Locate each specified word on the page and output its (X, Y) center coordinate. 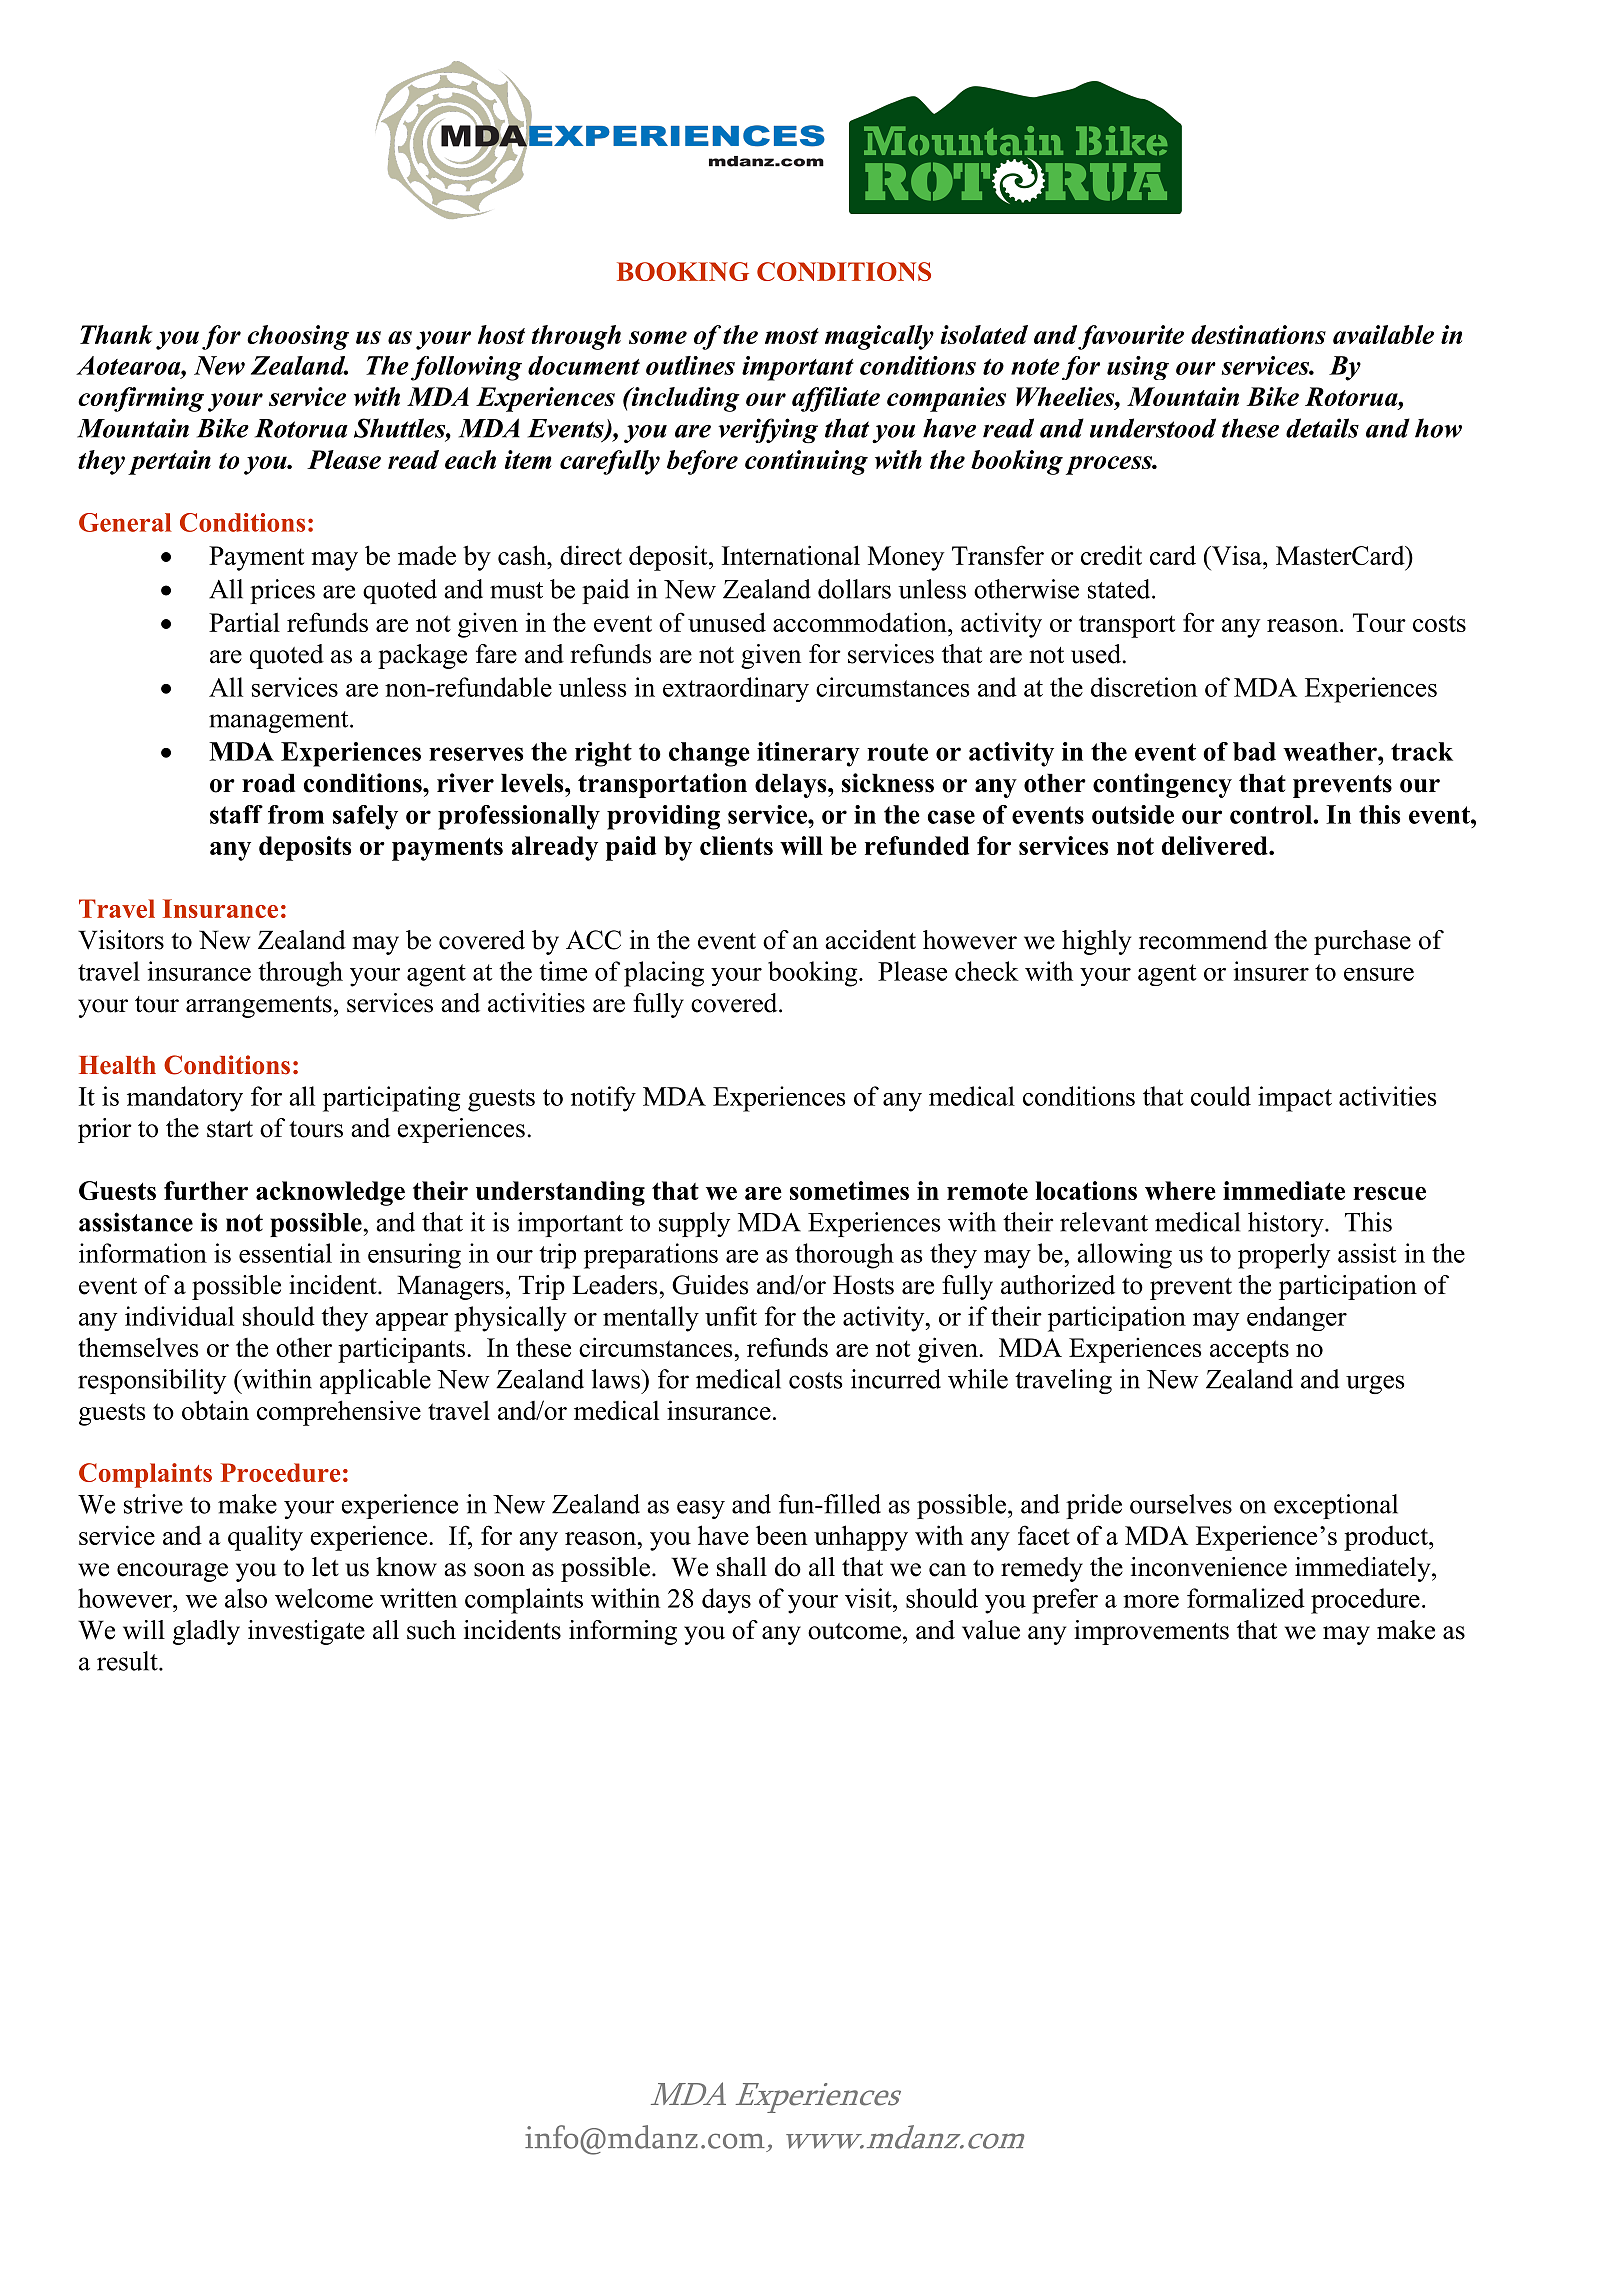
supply (694, 1224)
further (206, 1190)
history (1287, 1224)
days (726, 1601)
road (268, 783)
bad (1254, 751)
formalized (1246, 1598)
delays (792, 785)
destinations (1258, 334)
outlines (690, 365)
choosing (298, 337)
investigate (306, 1632)
